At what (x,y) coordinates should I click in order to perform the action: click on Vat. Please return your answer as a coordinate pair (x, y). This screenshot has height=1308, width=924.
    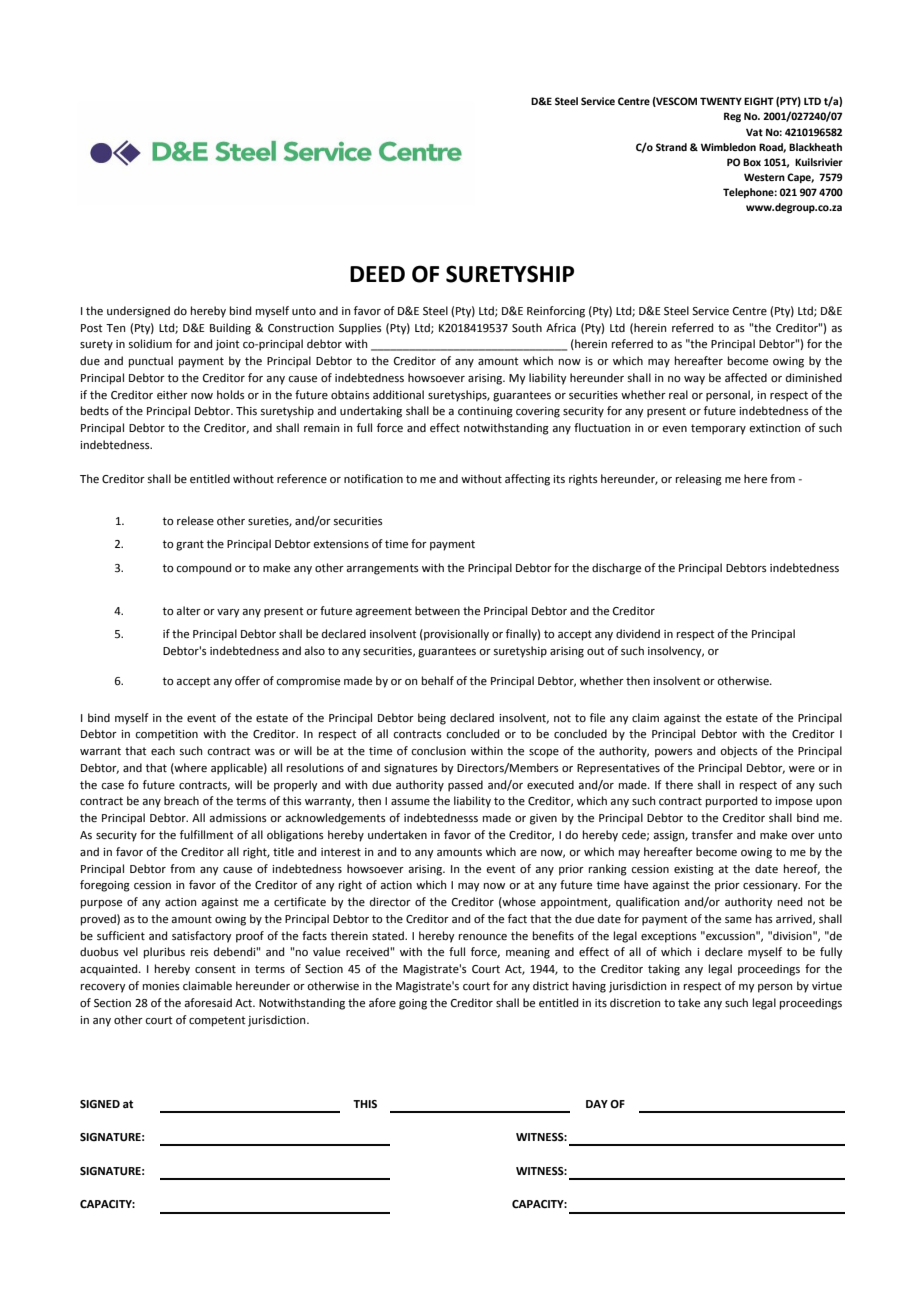
    Looking at the image, I should click on (754, 132).
